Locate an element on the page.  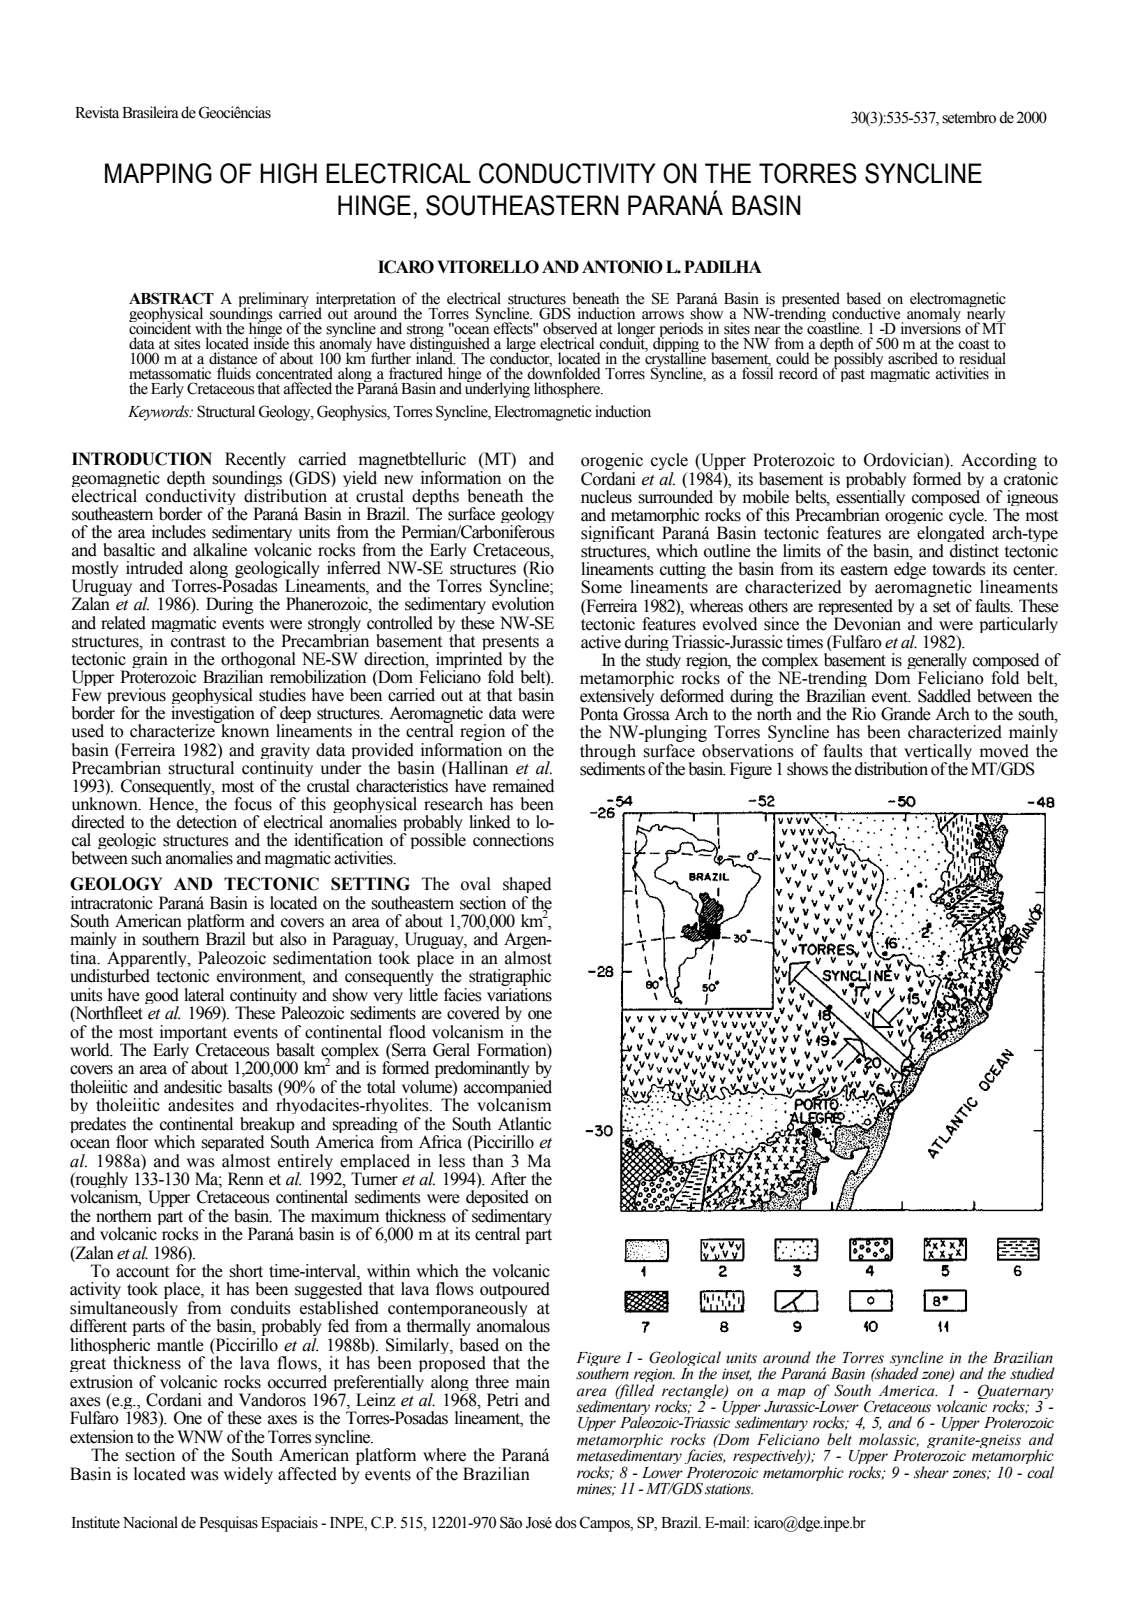
dos is located at coordinates (565, 1522).
